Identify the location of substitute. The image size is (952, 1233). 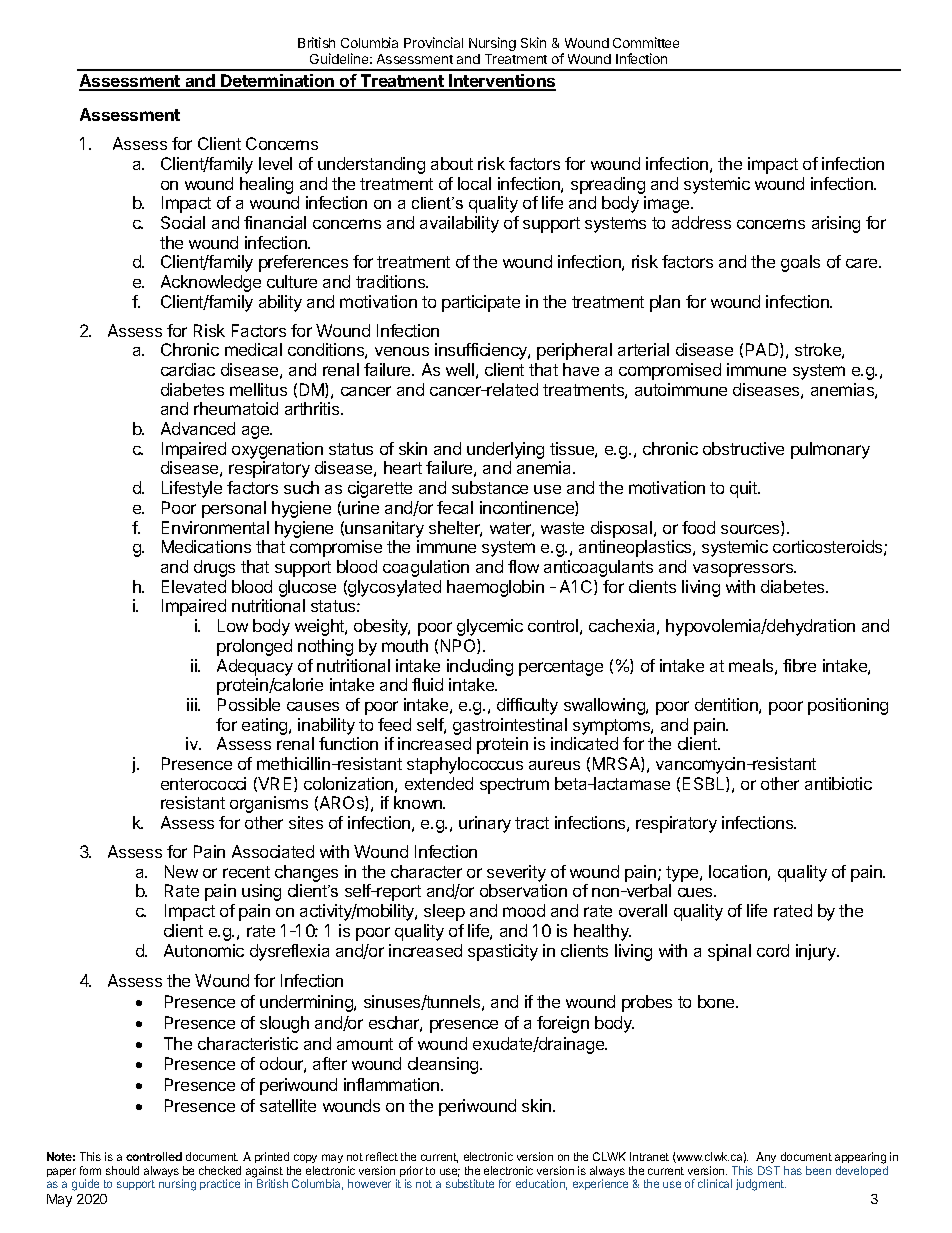
(470, 1183).
